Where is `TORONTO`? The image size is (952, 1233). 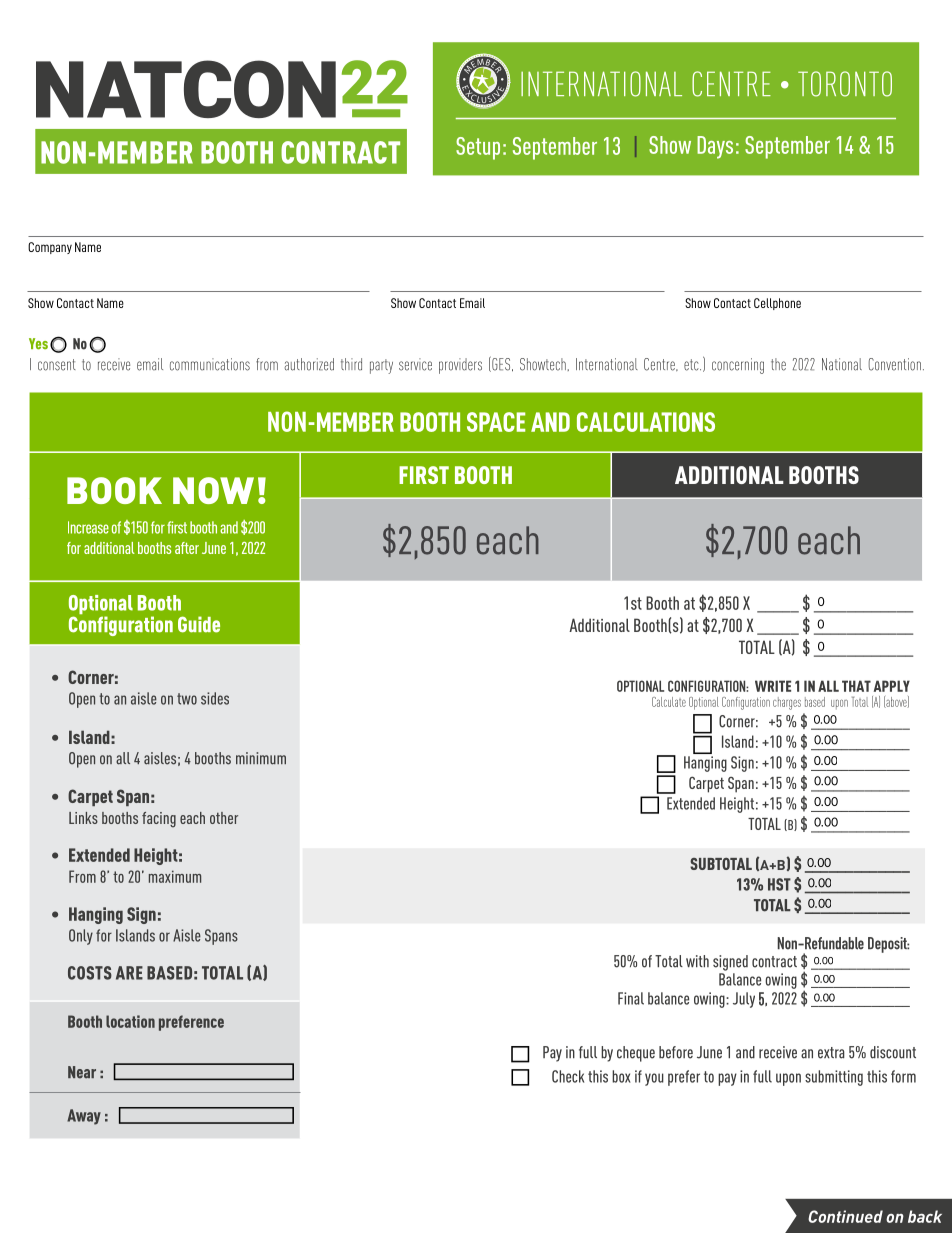 TORONTO is located at coordinates (845, 84).
